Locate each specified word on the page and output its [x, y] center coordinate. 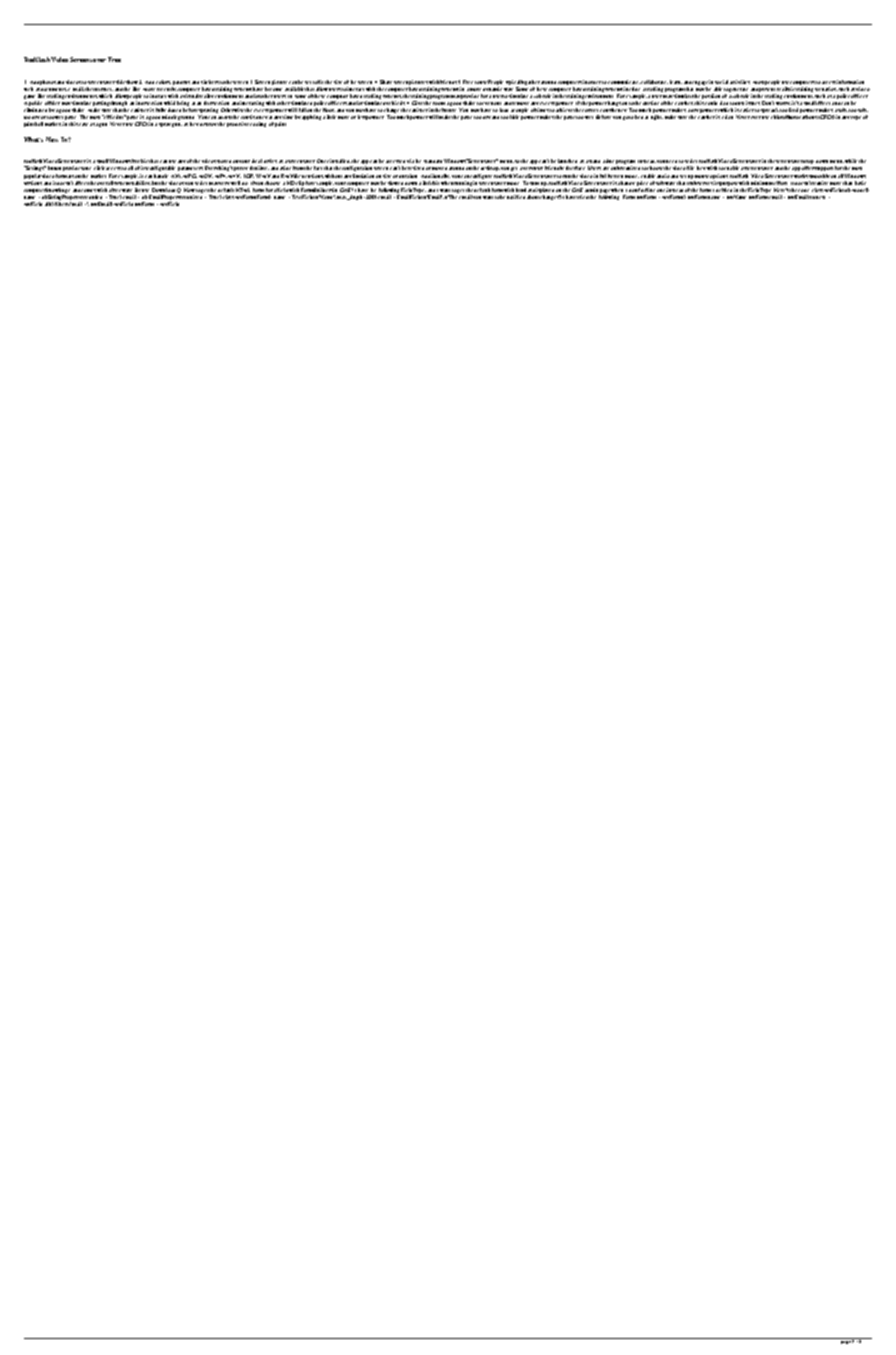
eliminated [35, 110]
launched [567, 161]
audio [663, 176]
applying [311, 117]
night [657, 117]
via [410, 161]
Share [386, 82]
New [52, 139]
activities [740, 82]
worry [783, 105]
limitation [363, 176]
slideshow [127, 82]
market [98, 176]
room [439, 103]
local [257, 161]
